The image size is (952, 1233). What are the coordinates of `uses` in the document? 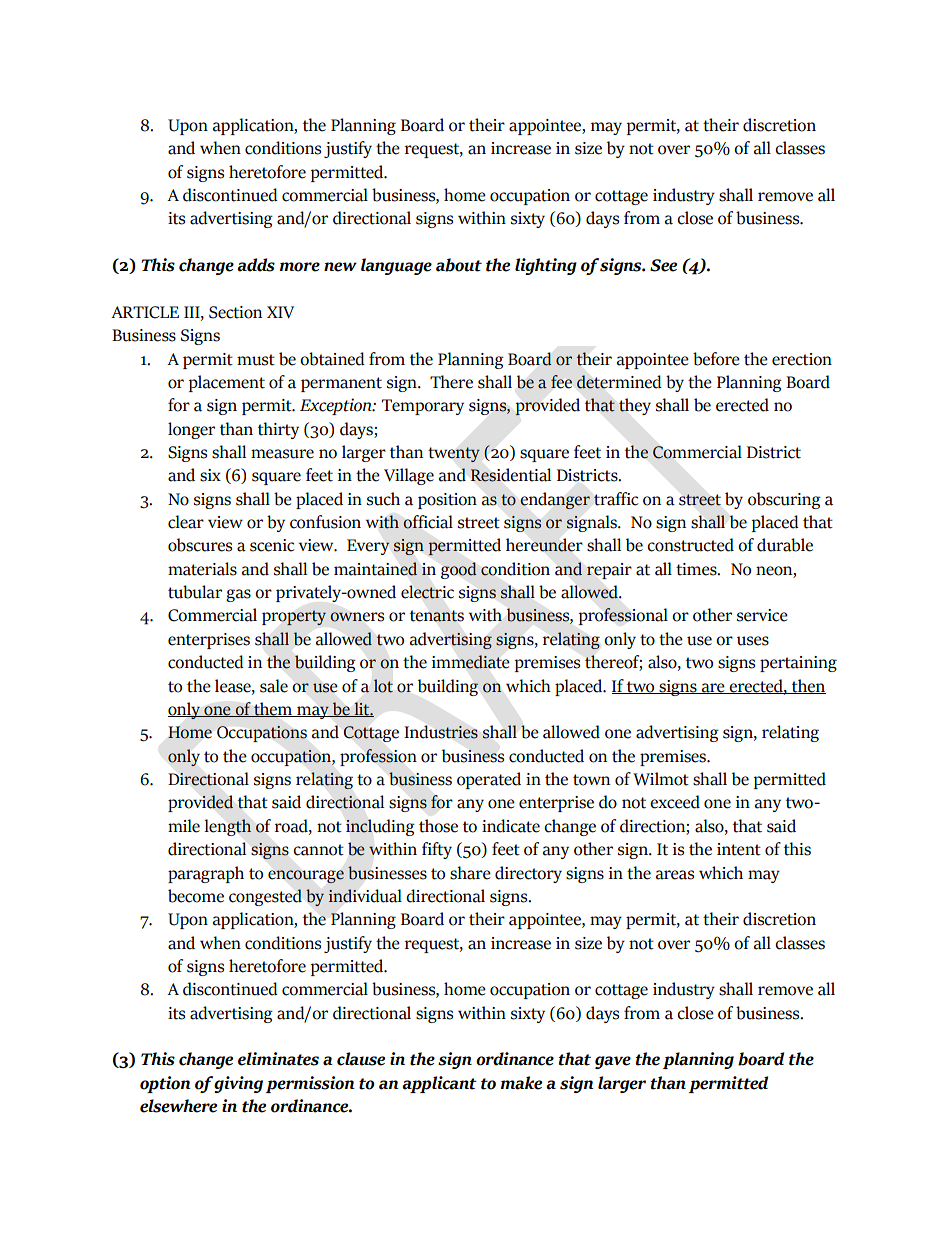 It's located at (753, 641).
